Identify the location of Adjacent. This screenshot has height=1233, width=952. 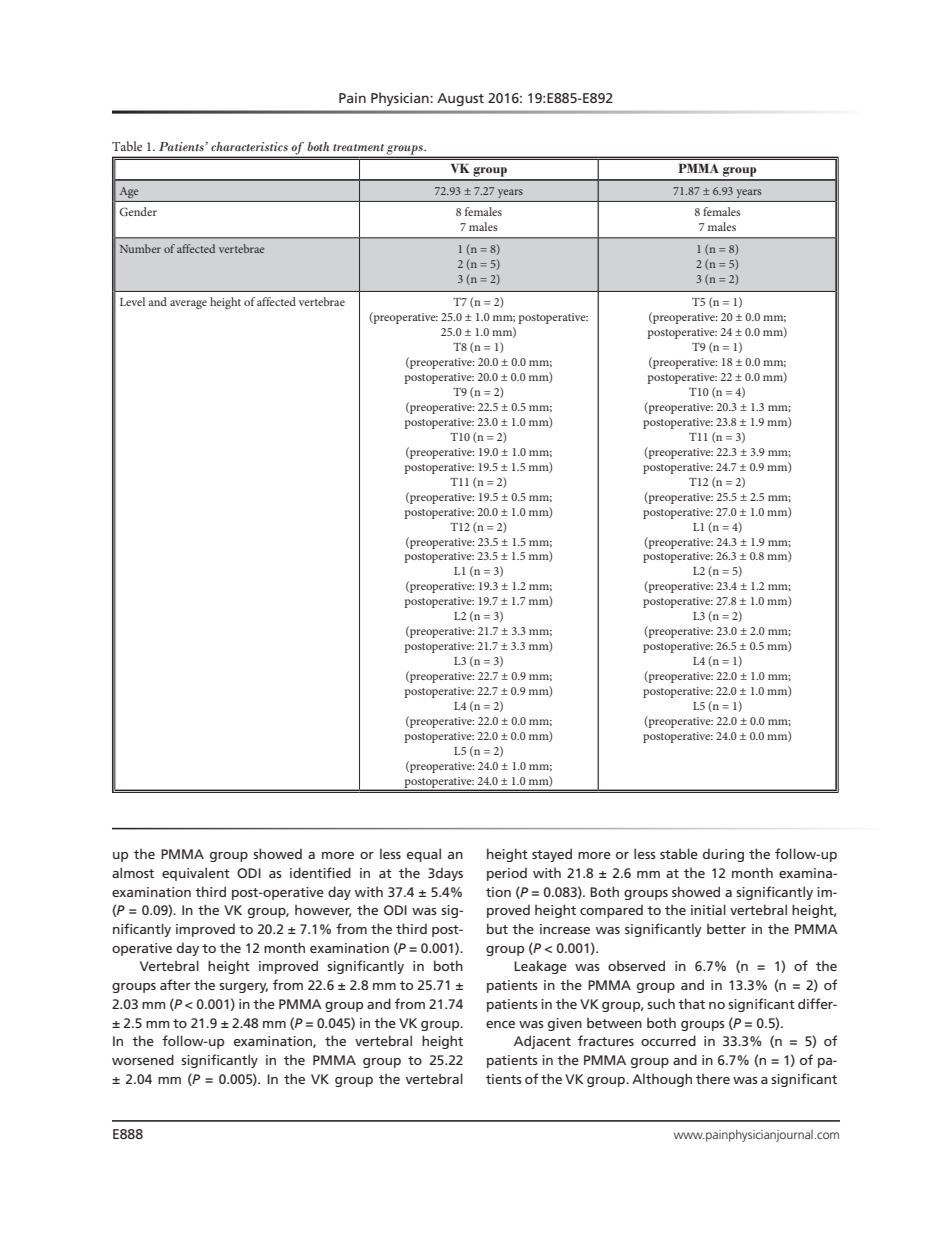
(542, 1042).
